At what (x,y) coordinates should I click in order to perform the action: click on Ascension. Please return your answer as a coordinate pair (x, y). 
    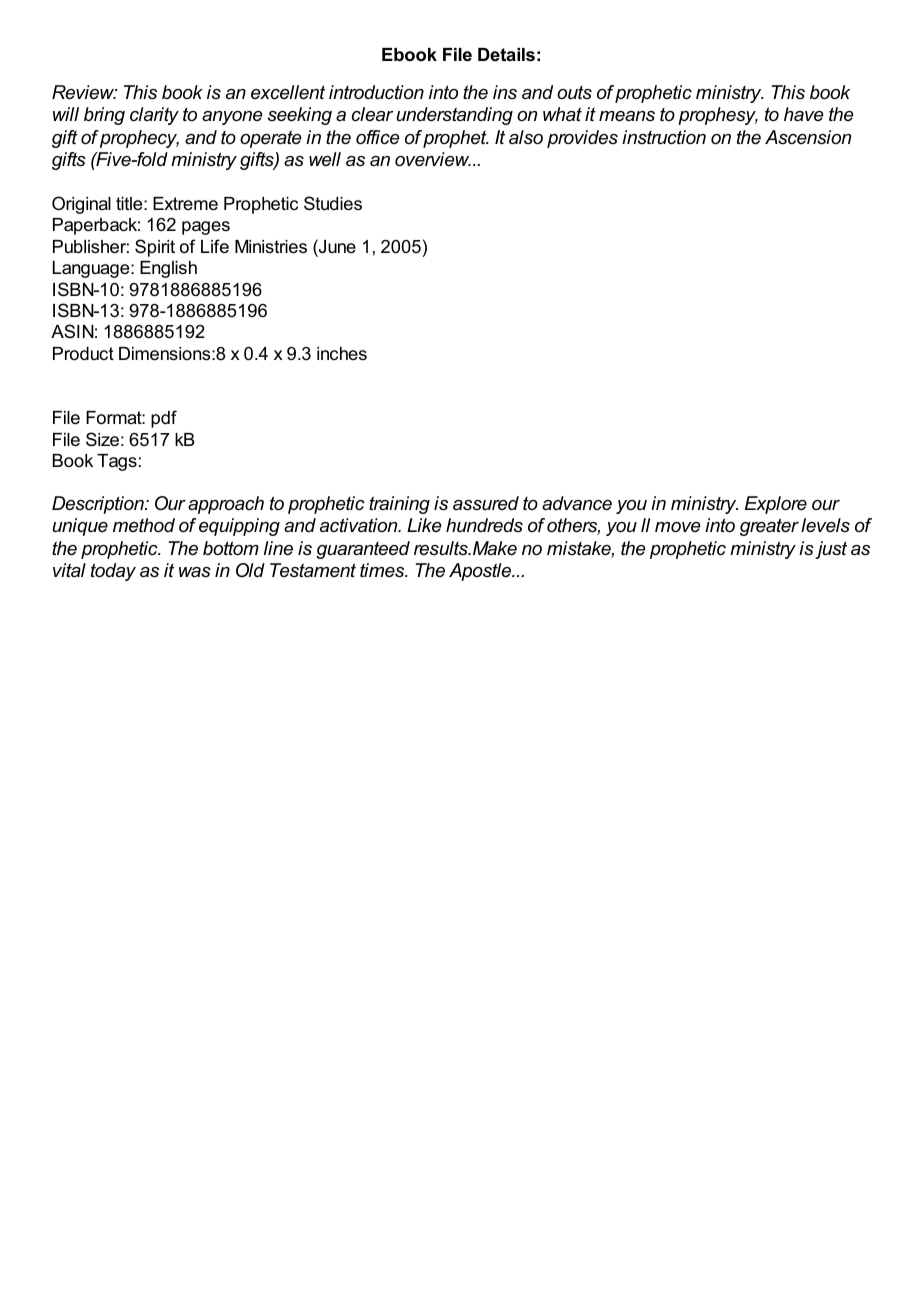
    Looking at the image, I should click on (808, 137).
